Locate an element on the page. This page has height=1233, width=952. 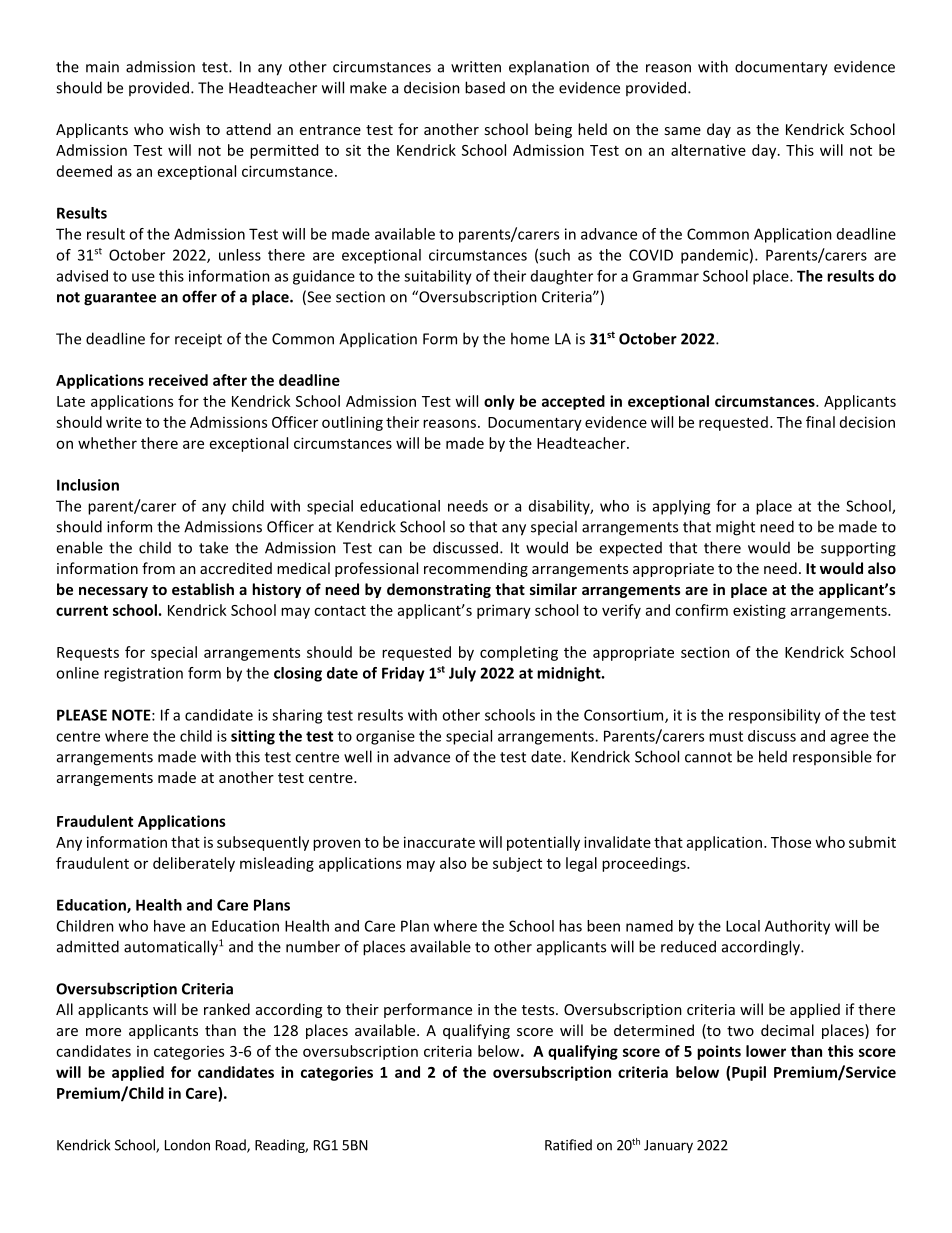
wish is located at coordinates (184, 129).
